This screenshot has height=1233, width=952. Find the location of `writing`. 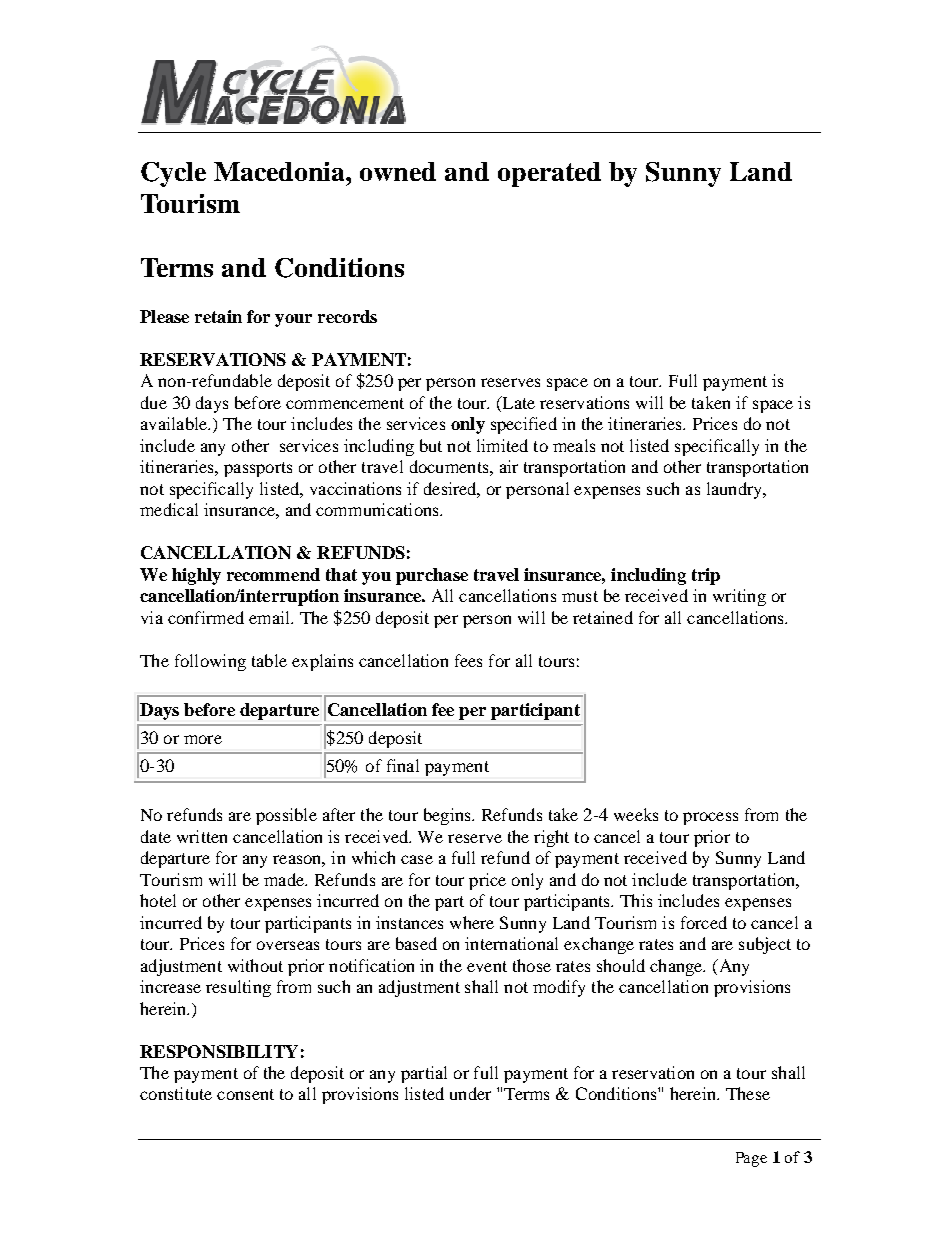

writing is located at coordinates (739, 597).
